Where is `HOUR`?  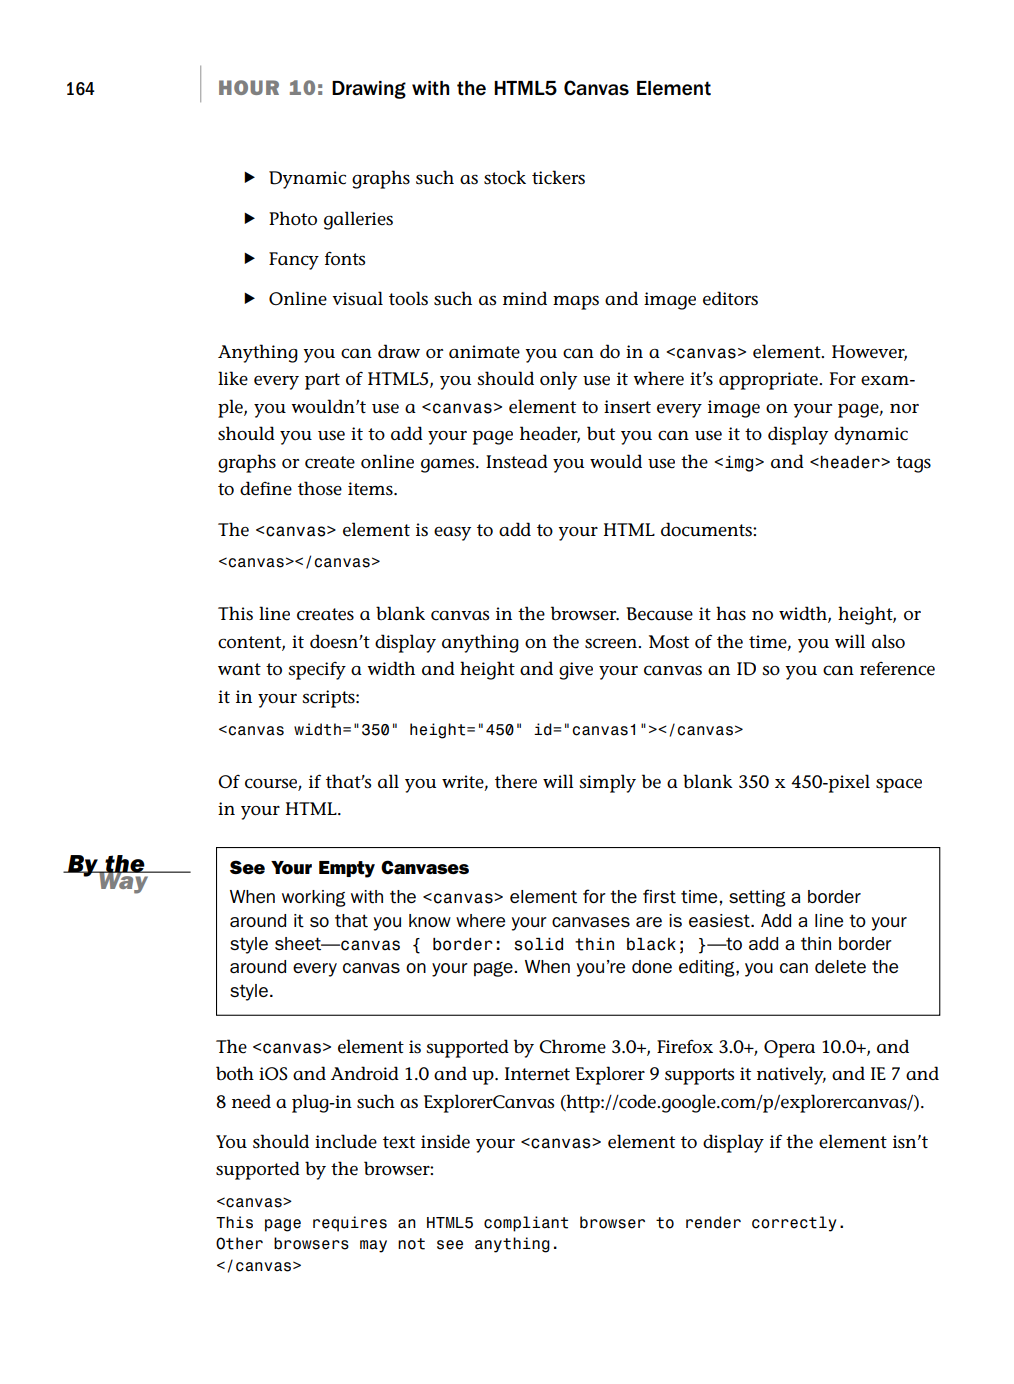 HOUR is located at coordinates (249, 87).
